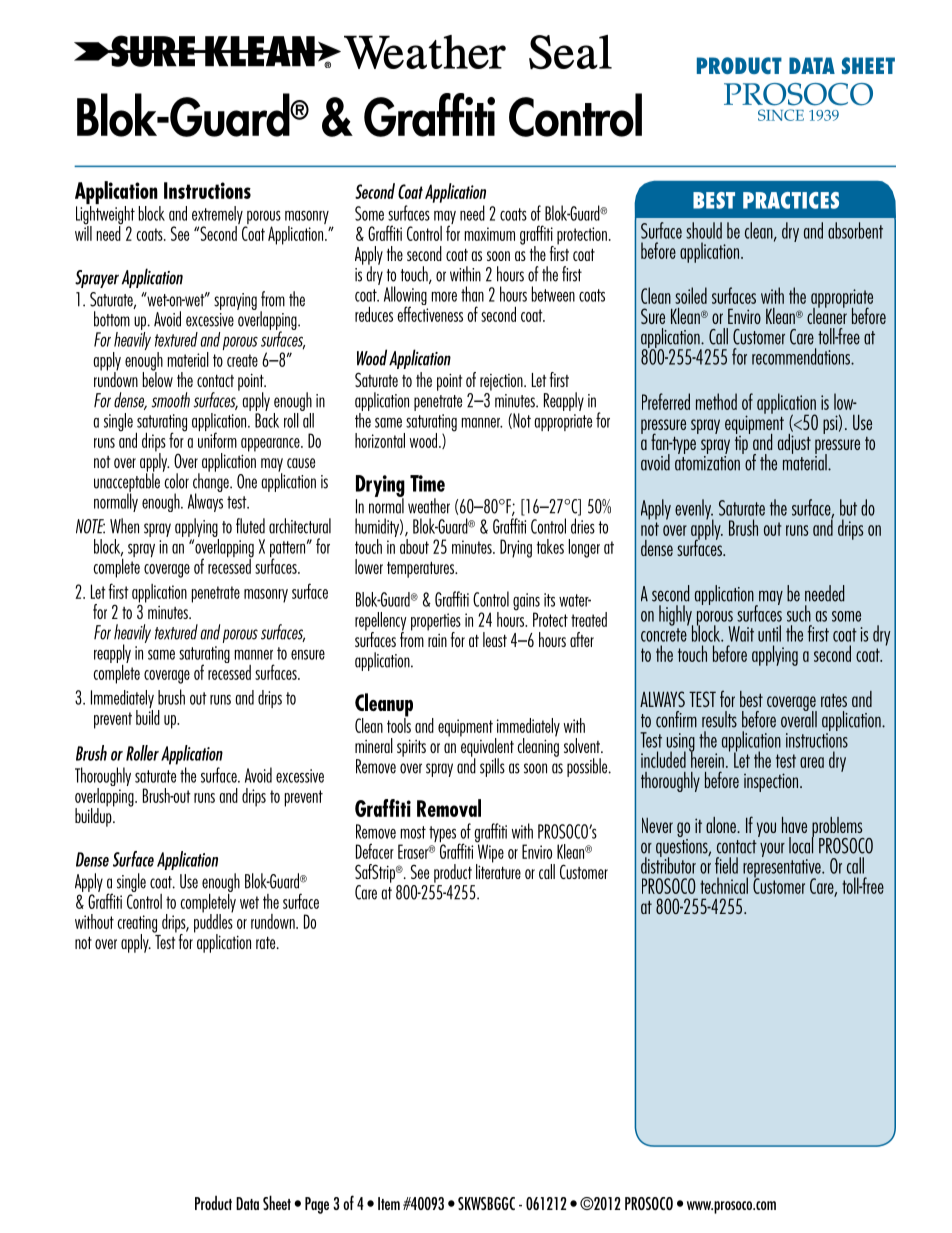 This screenshot has width=952, height=1233. I want to click on smooth, so click(171, 400).
